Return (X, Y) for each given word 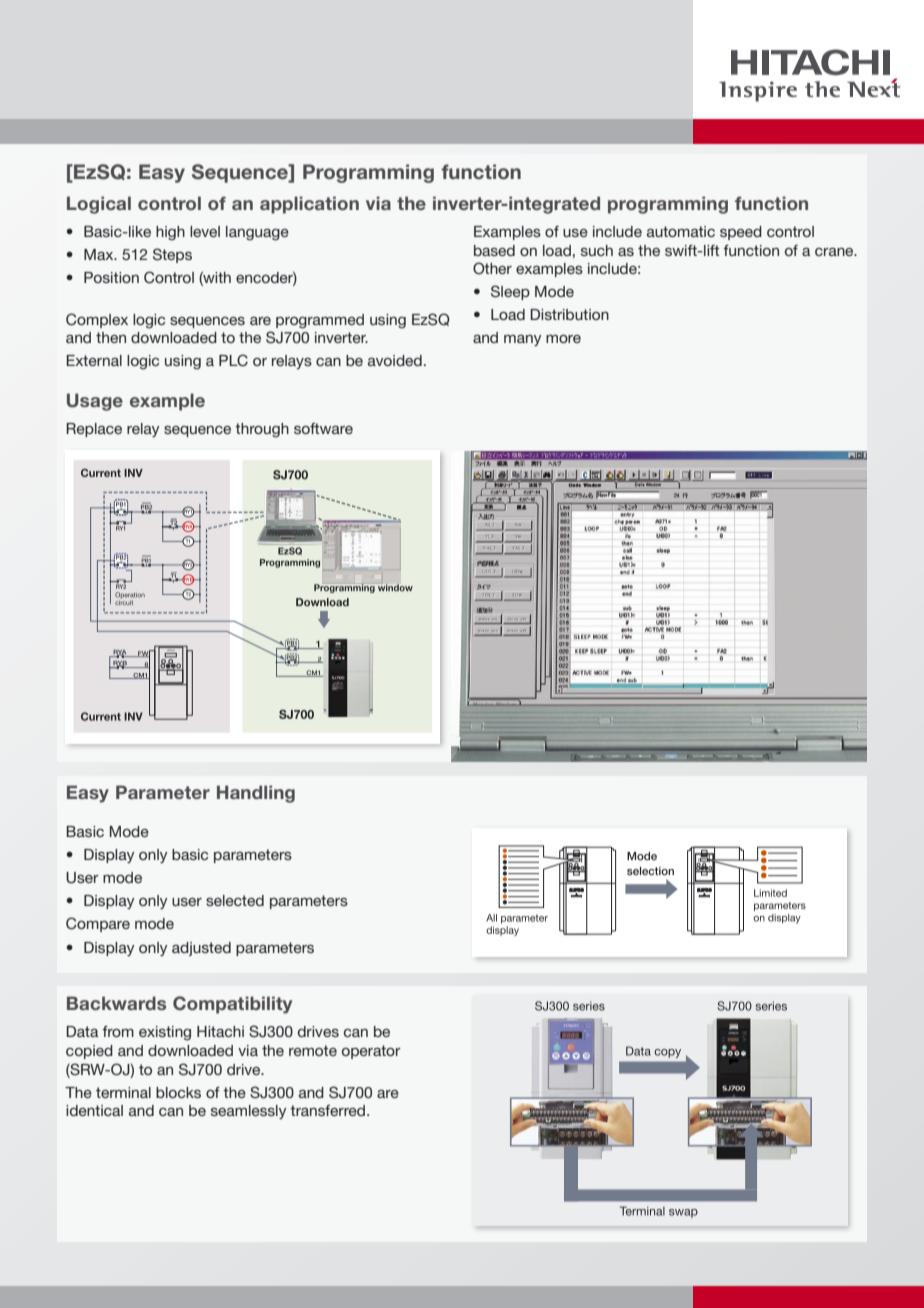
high (170, 233)
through (262, 430)
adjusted (201, 949)
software (323, 428)
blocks (178, 1092)
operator (371, 1052)
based (494, 250)
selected (235, 900)
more (563, 339)
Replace (94, 430)
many (522, 340)
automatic (681, 231)
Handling (256, 794)
